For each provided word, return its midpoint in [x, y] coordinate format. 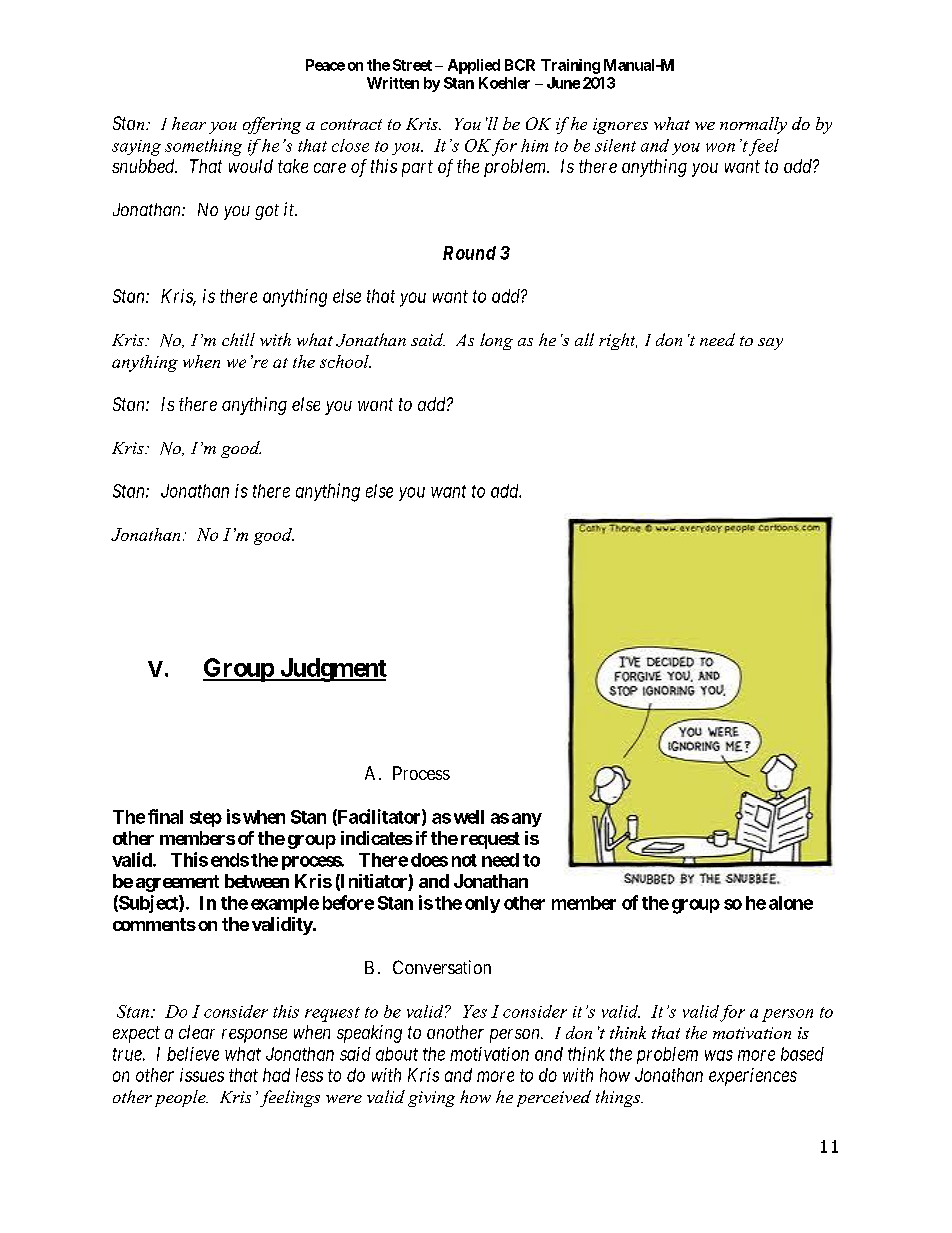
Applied [474, 66]
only [482, 904]
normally [753, 125]
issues [202, 1075]
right [618, 341]
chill [238, 339]
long [496, 341]
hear [189, 123]
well [469, 817]
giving [431, 1099]
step [206, 819]
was [719, 1055]
